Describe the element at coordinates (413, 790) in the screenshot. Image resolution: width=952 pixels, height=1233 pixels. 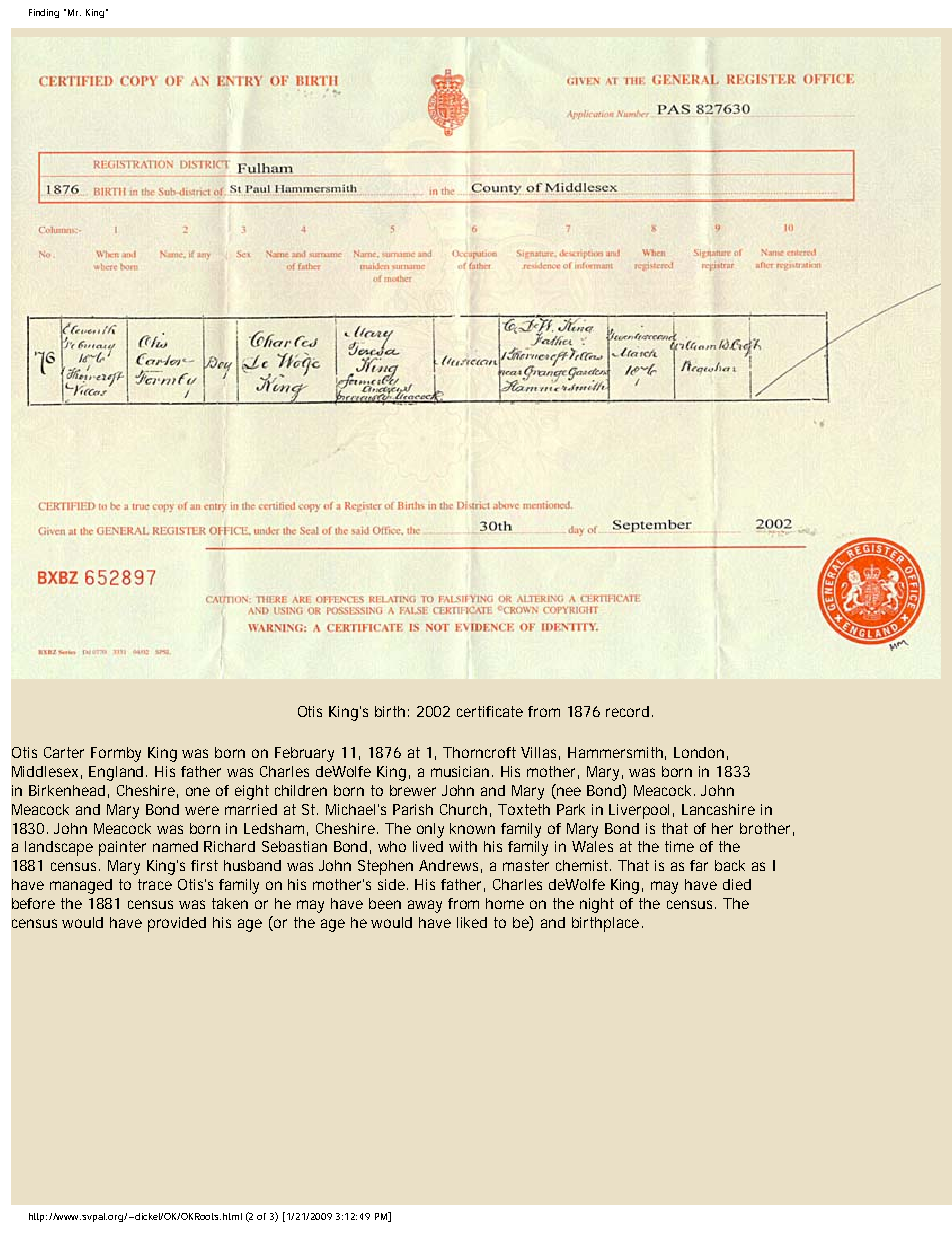
I see `brewer` at that location.
